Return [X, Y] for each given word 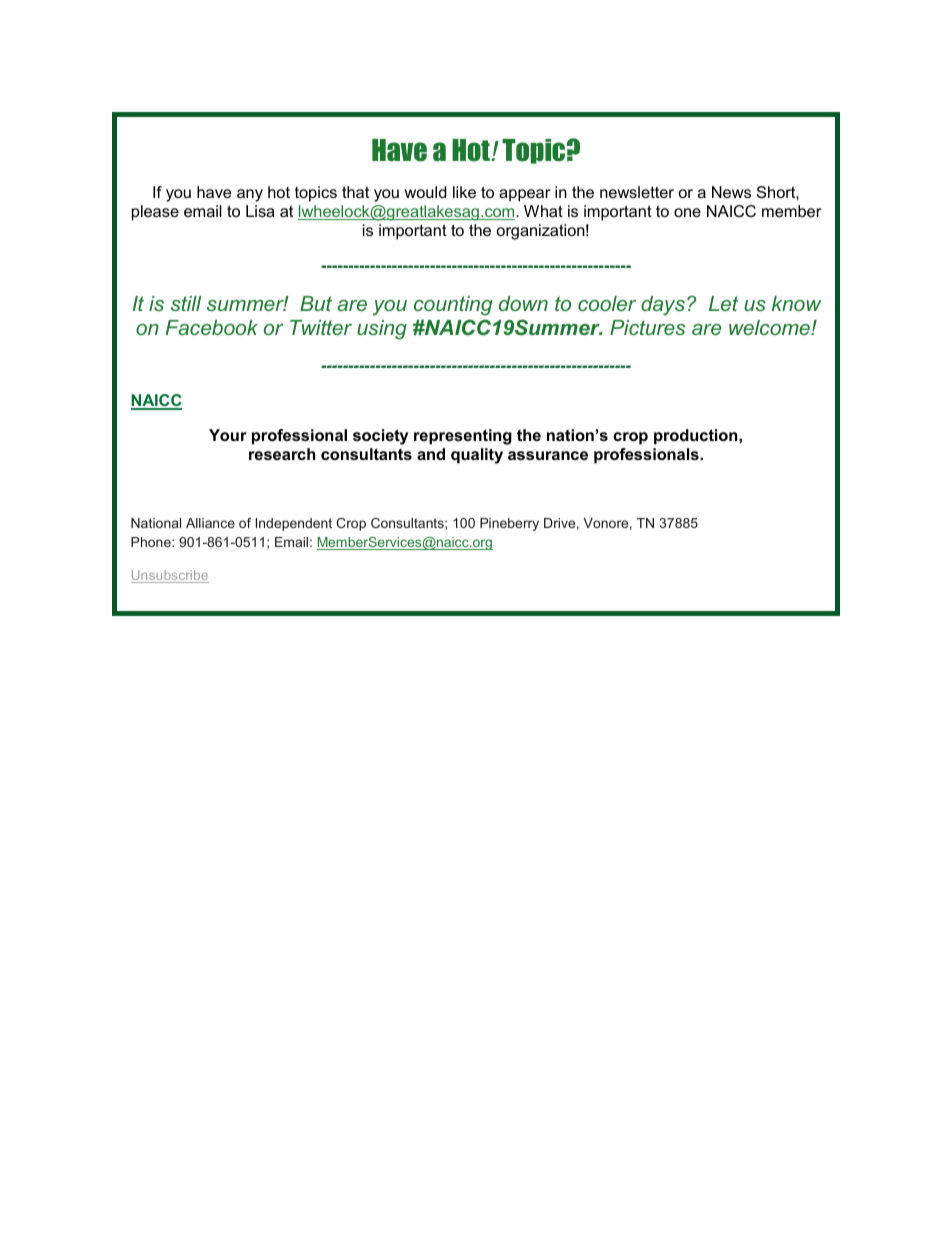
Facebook [212, 327]
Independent [294, 524]
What [543, 211]
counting [453, 306]
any [250, 195]
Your [228, 435]
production [697, 437]
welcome [770, 327]
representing [463, 437]
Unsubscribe [170, 576]
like [464, 192]
